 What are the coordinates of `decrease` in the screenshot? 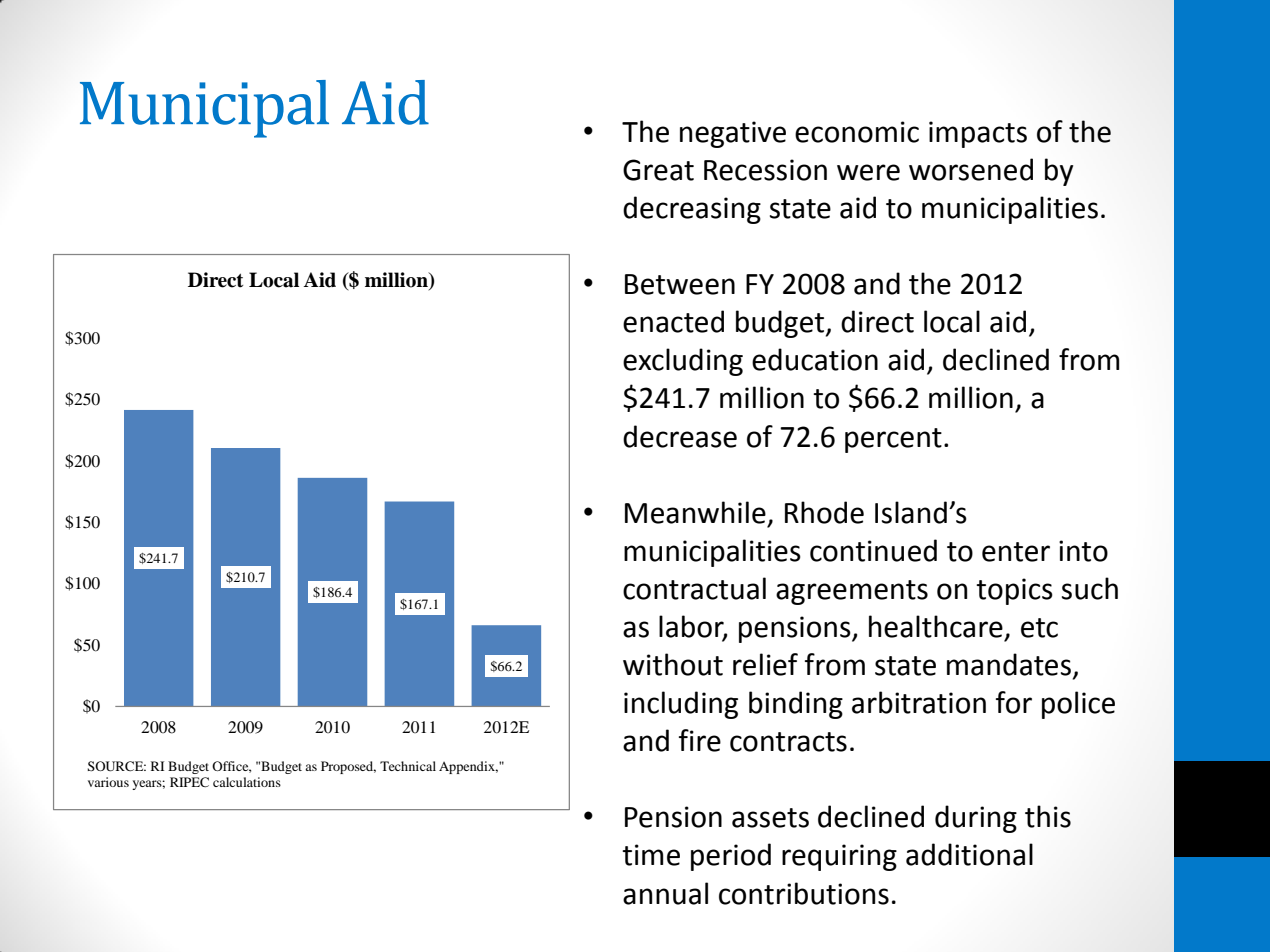 It's located at (680, 436).
